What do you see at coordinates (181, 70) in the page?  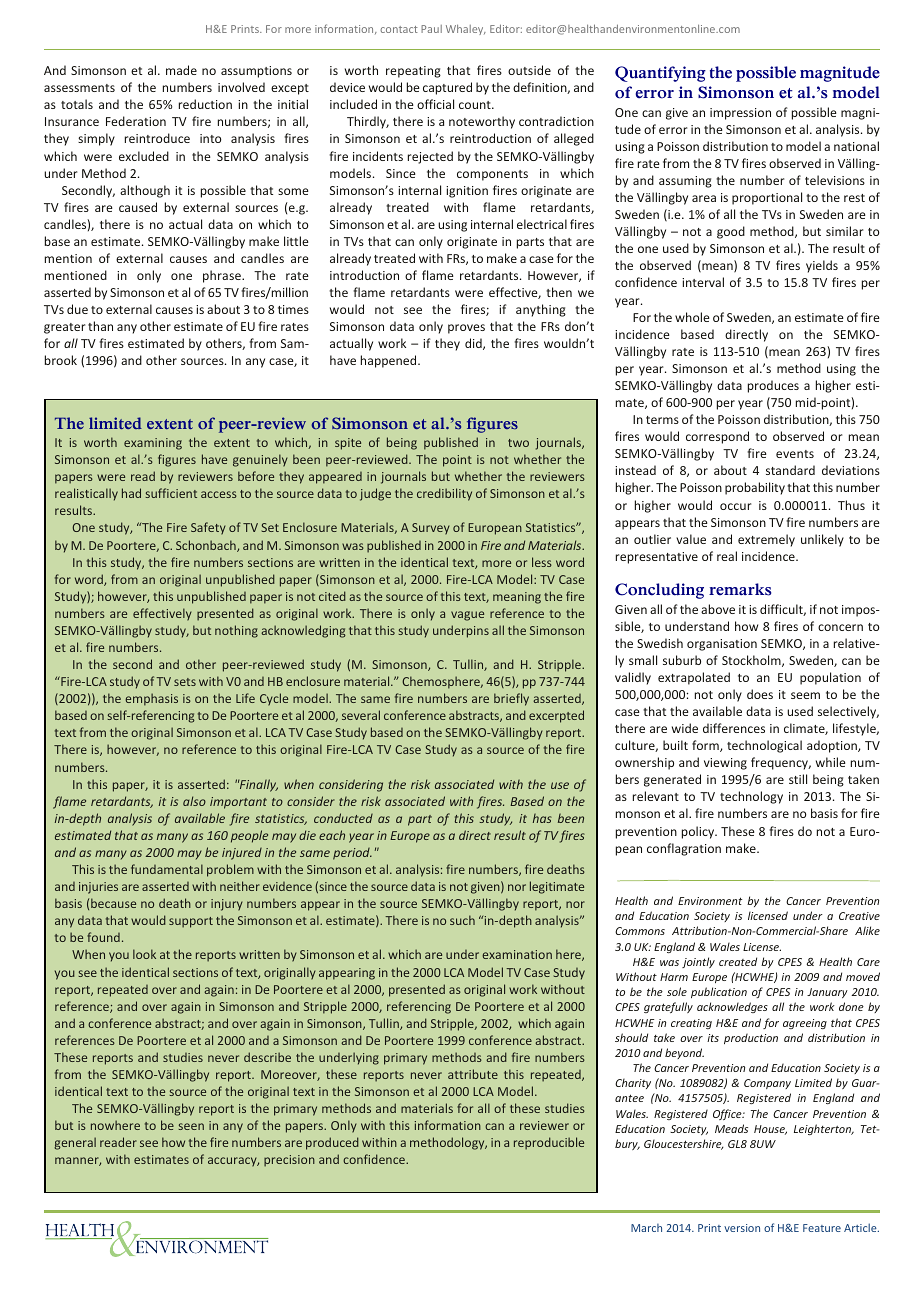 I see `made` at bounding box center [181, 70].
